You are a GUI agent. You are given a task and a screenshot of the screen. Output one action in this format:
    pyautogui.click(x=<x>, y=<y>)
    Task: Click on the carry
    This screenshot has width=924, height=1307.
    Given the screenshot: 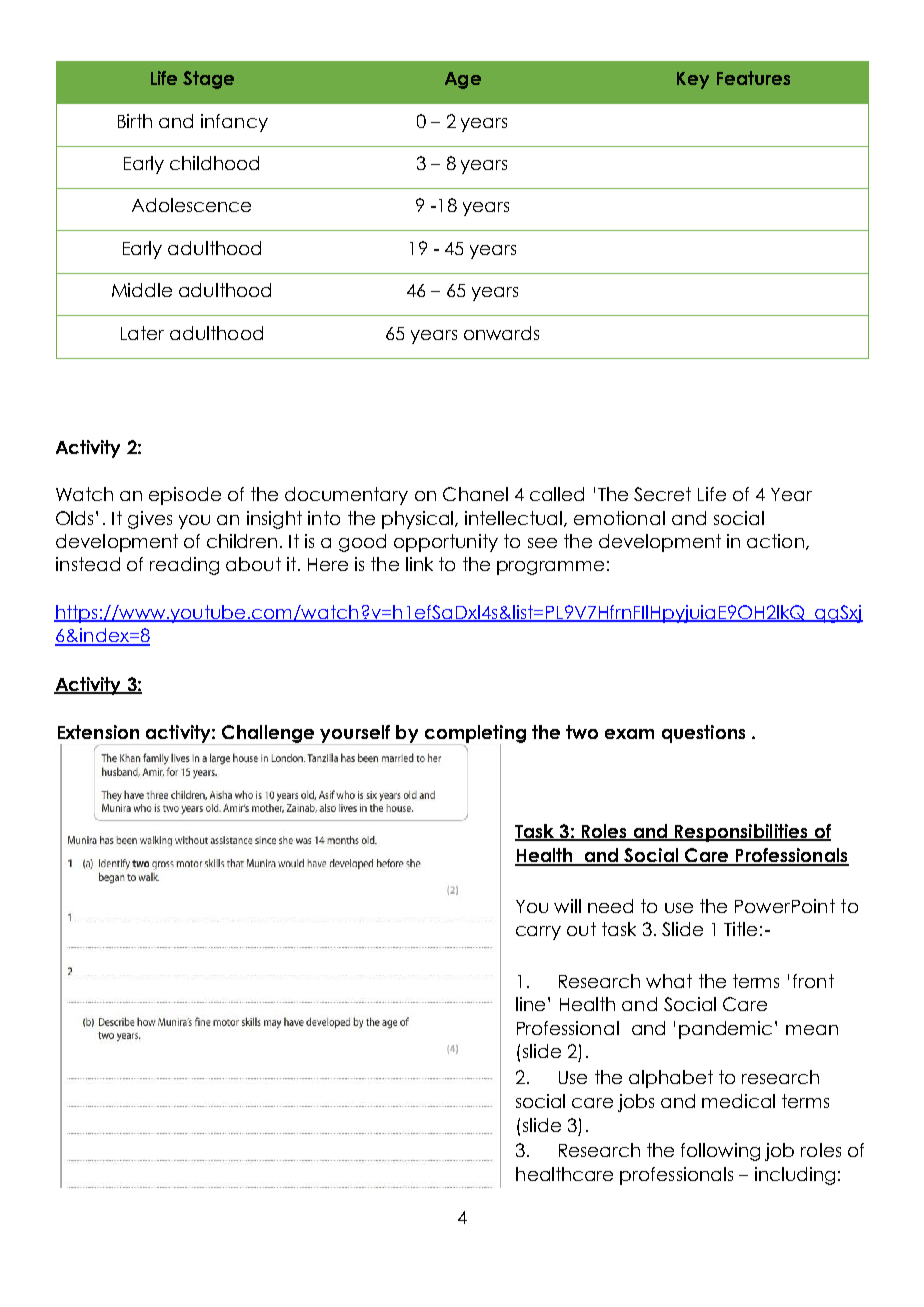 What is the action you would take?
    pyautogui.click(x=538, y=933)
